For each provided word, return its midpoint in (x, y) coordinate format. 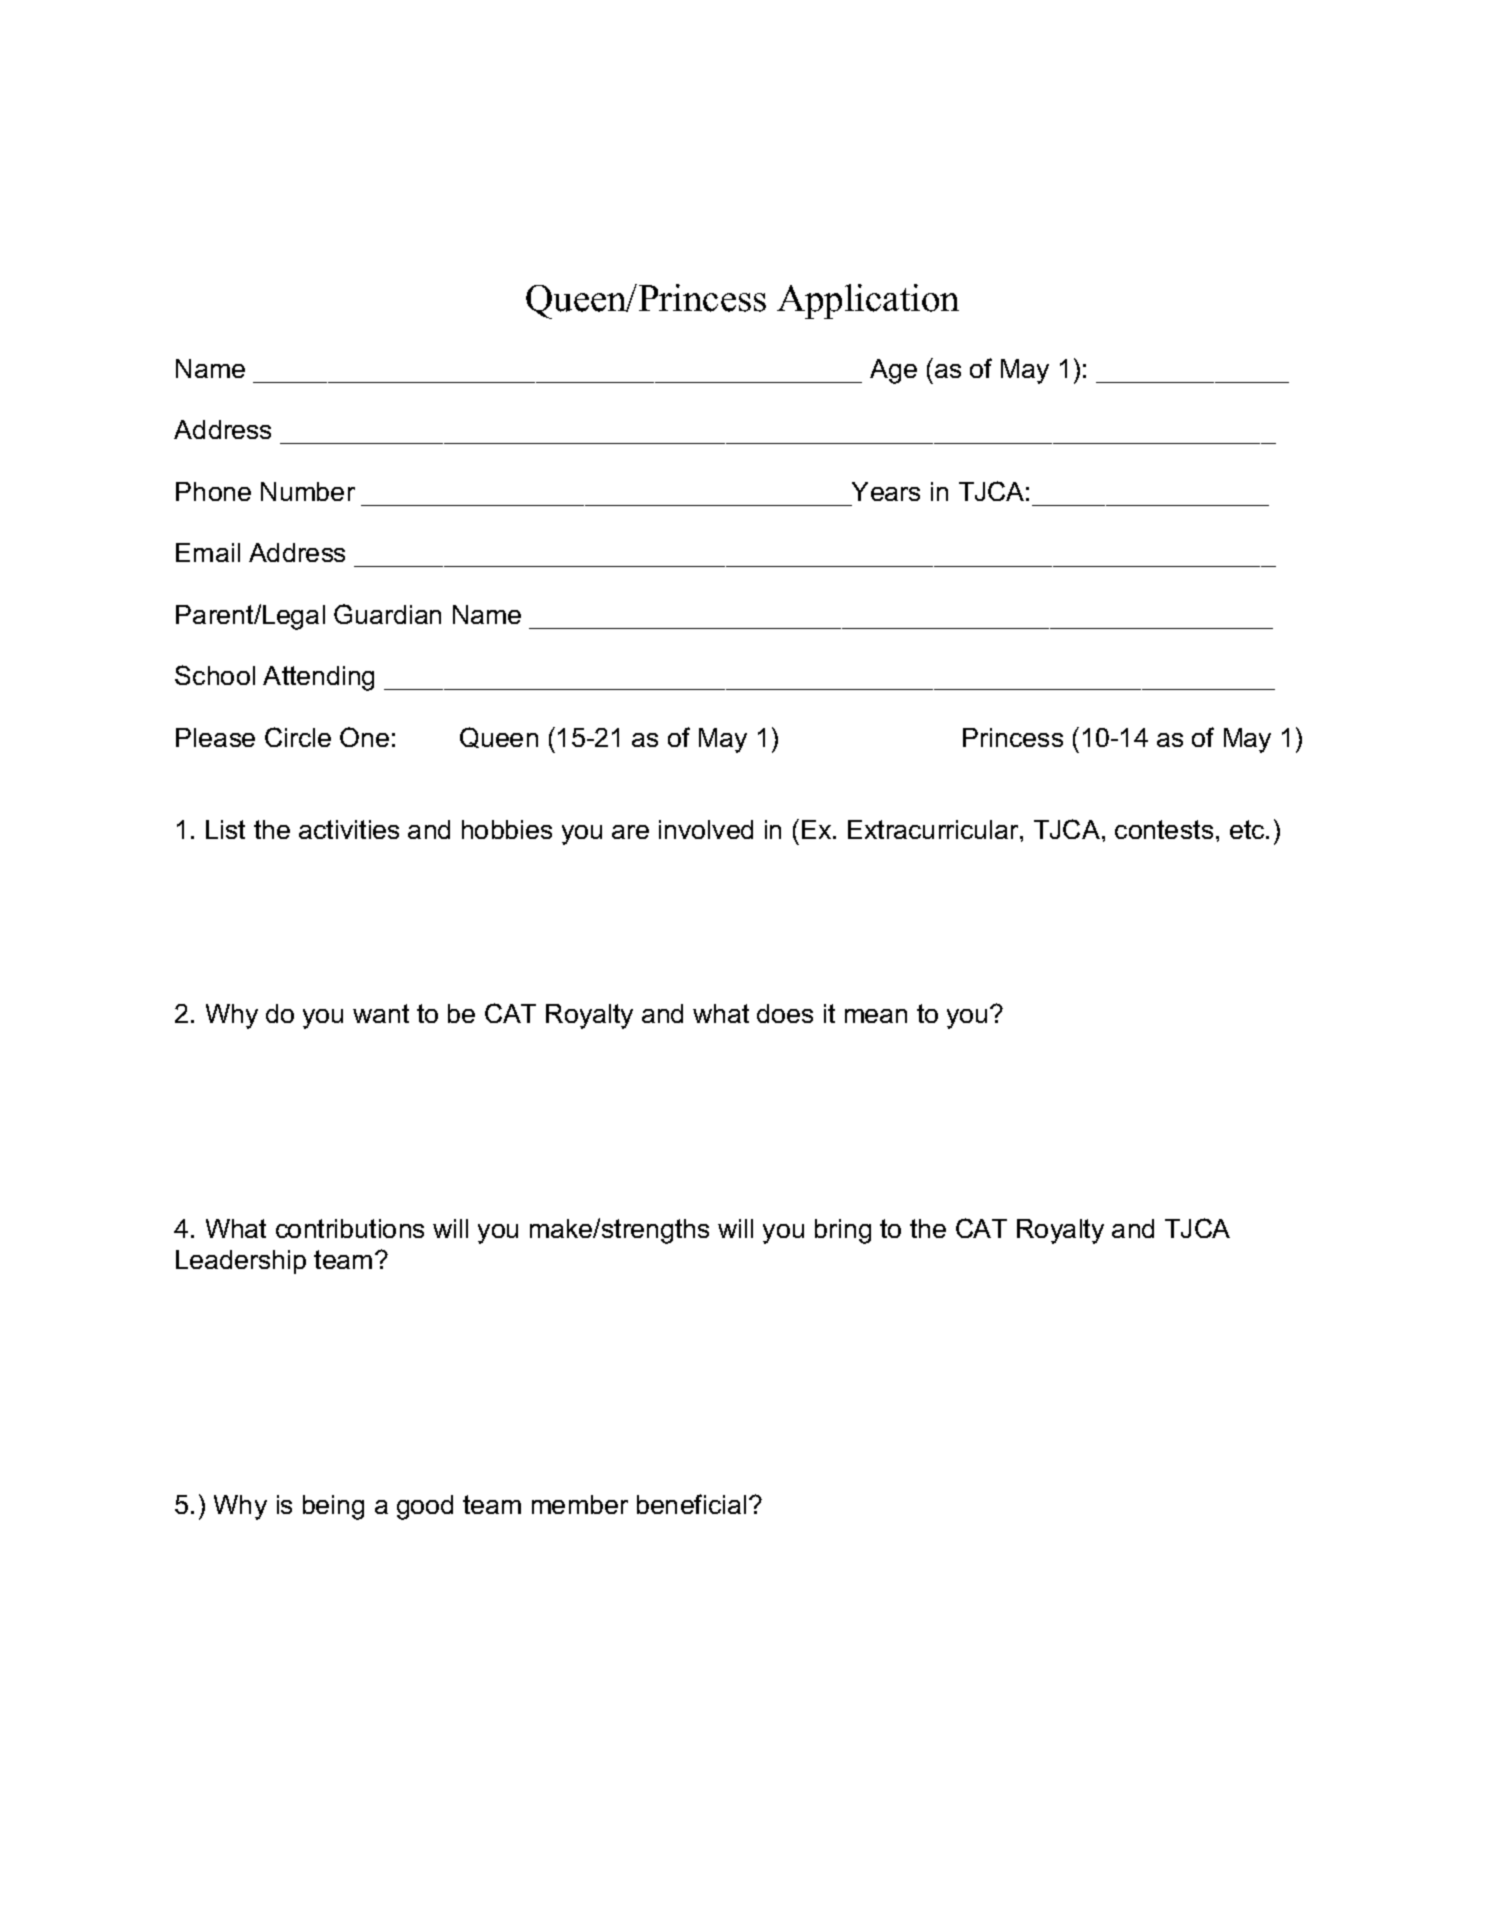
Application (868, 301)
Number (308, 491)
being (333, 1507)
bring (843, 1231)
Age (893, 371)
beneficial (691, 1504)
